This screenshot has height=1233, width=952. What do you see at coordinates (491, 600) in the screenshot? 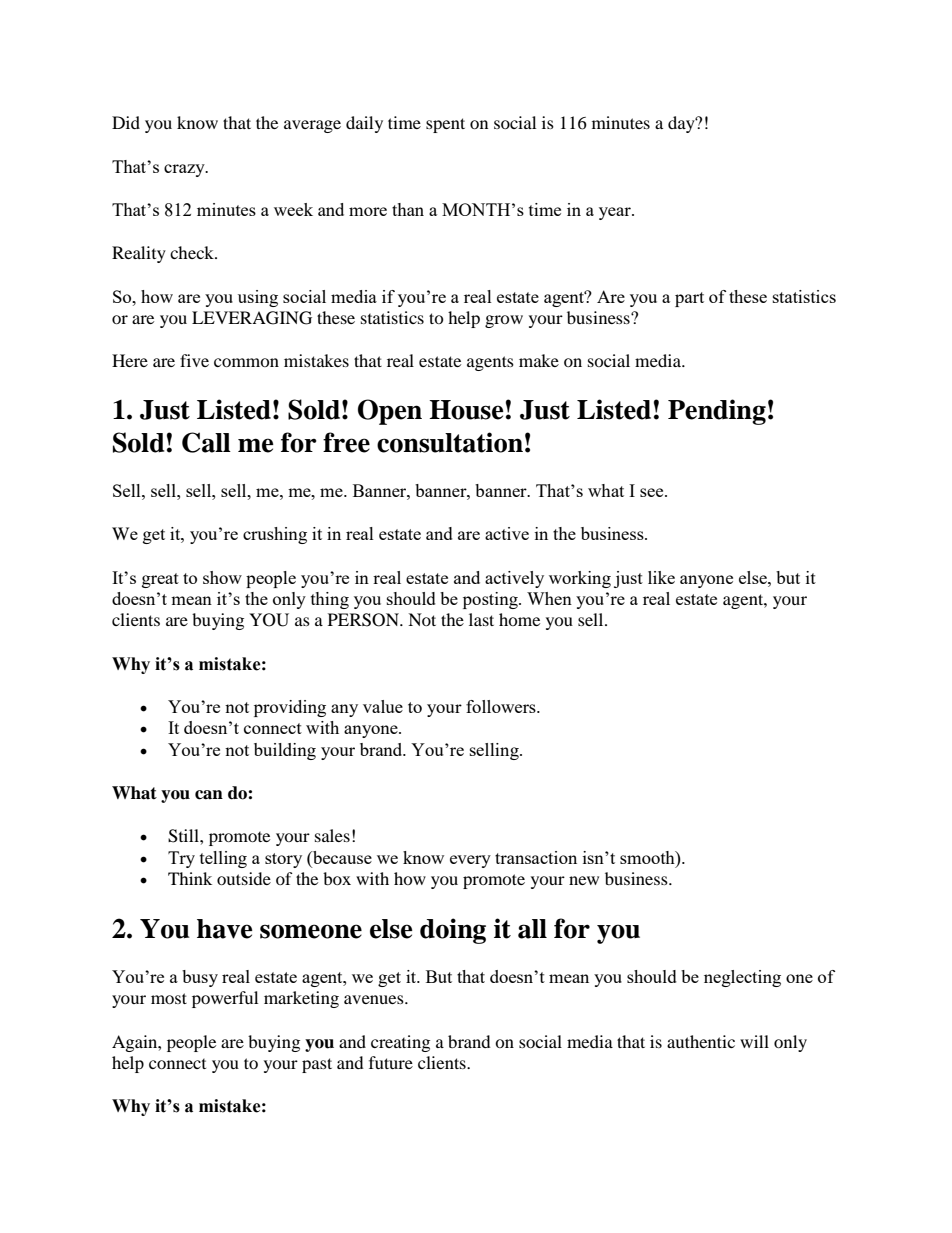
I see `posting` at bounding box center [491, 600].
